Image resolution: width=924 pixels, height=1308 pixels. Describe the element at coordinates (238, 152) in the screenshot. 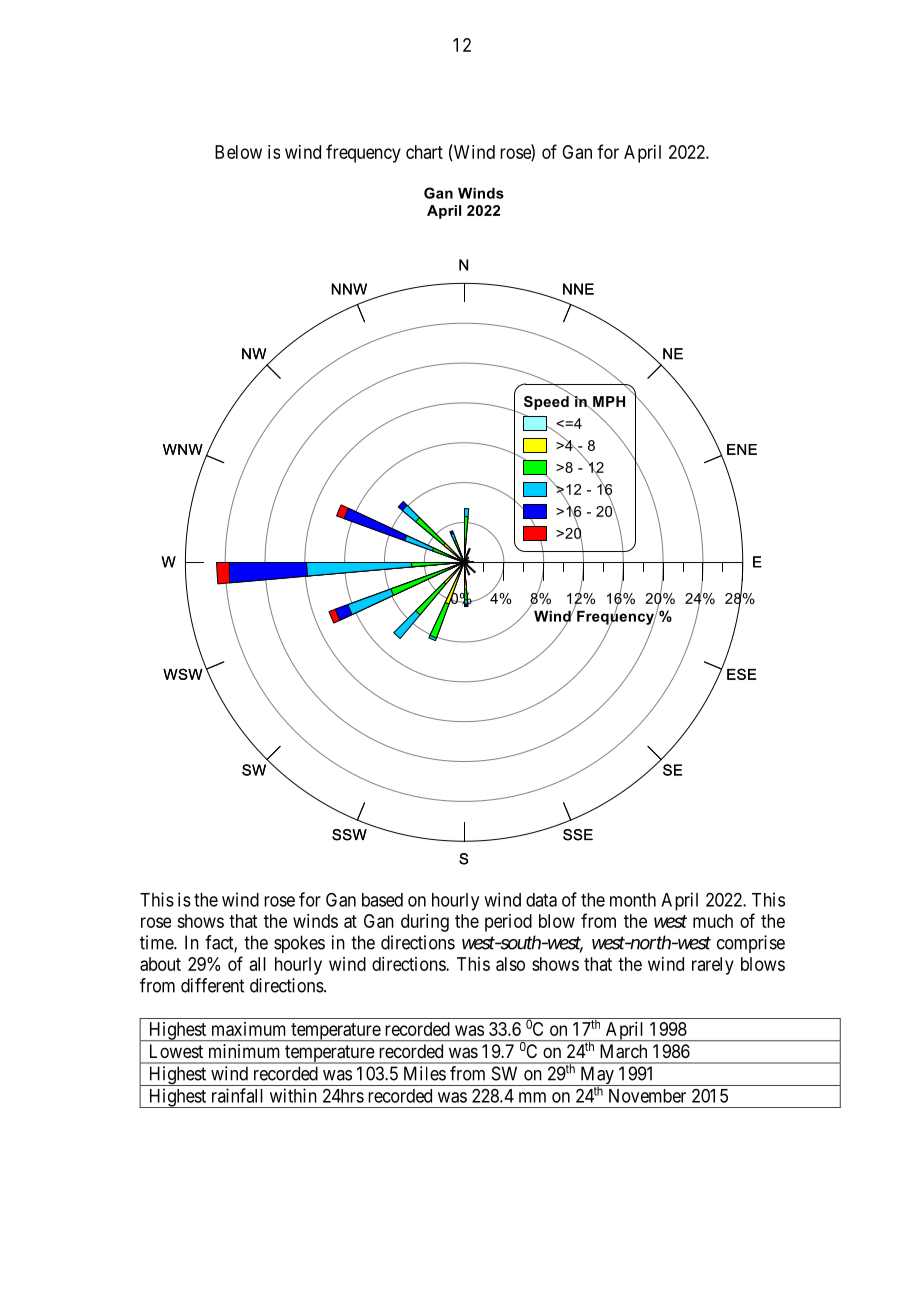

I see `Below` at that location.
